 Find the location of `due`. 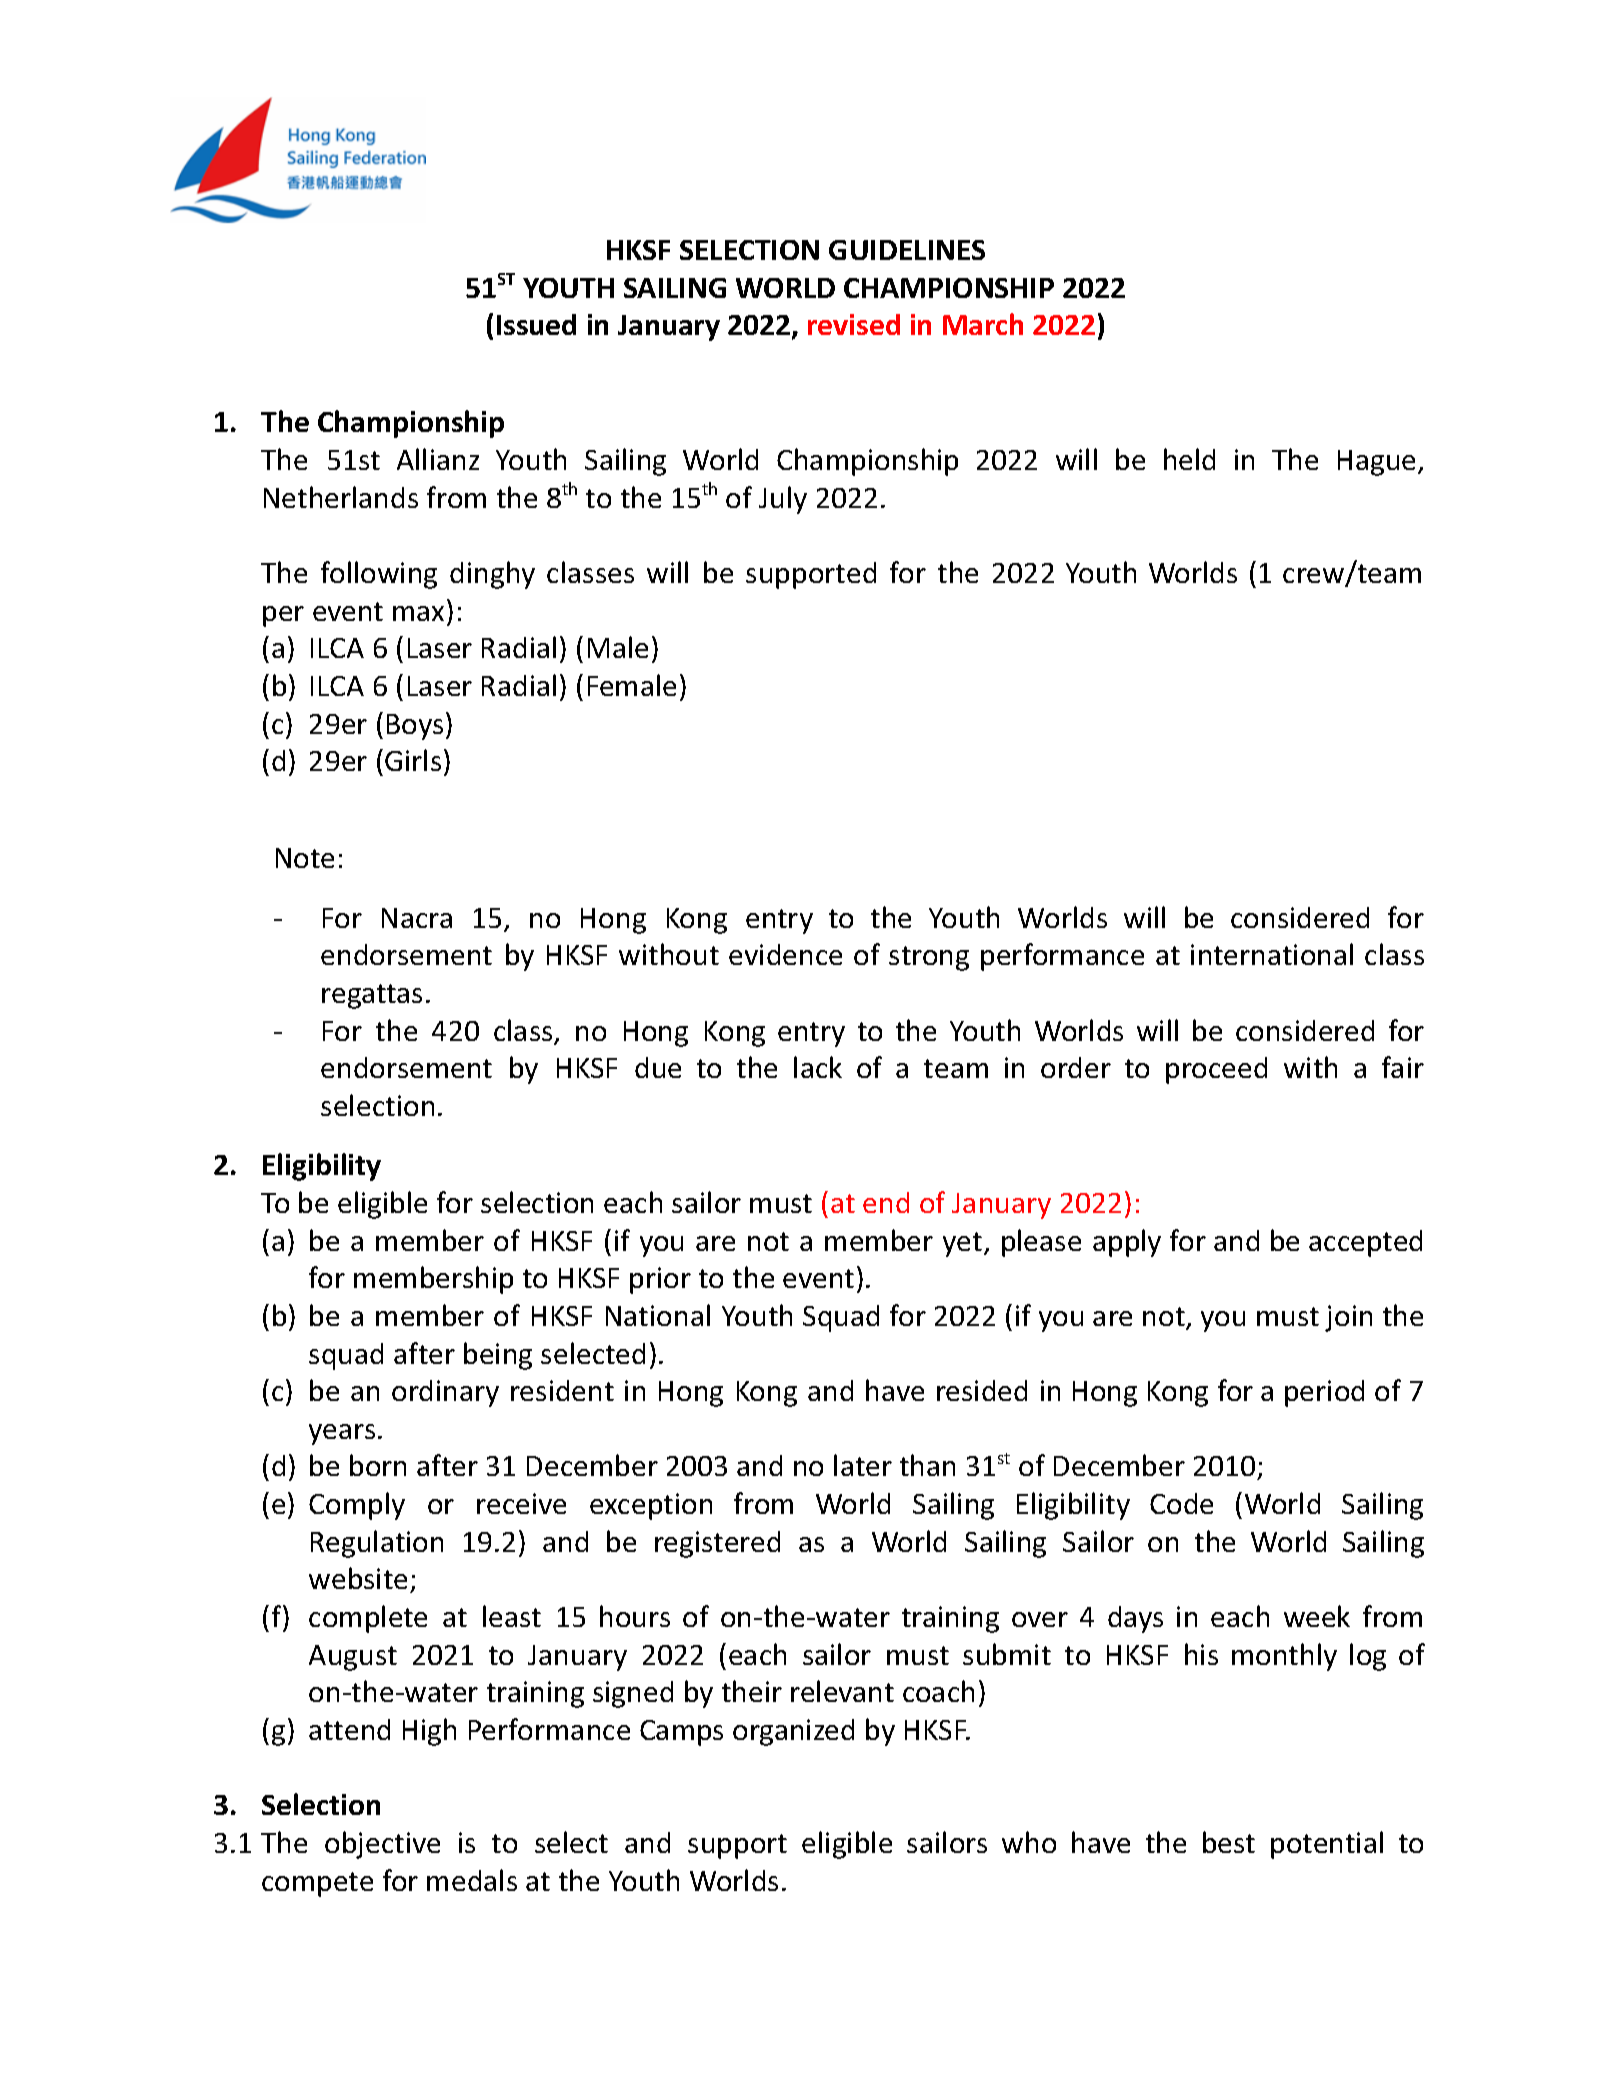

due is located at coordinates (658, 1067).
